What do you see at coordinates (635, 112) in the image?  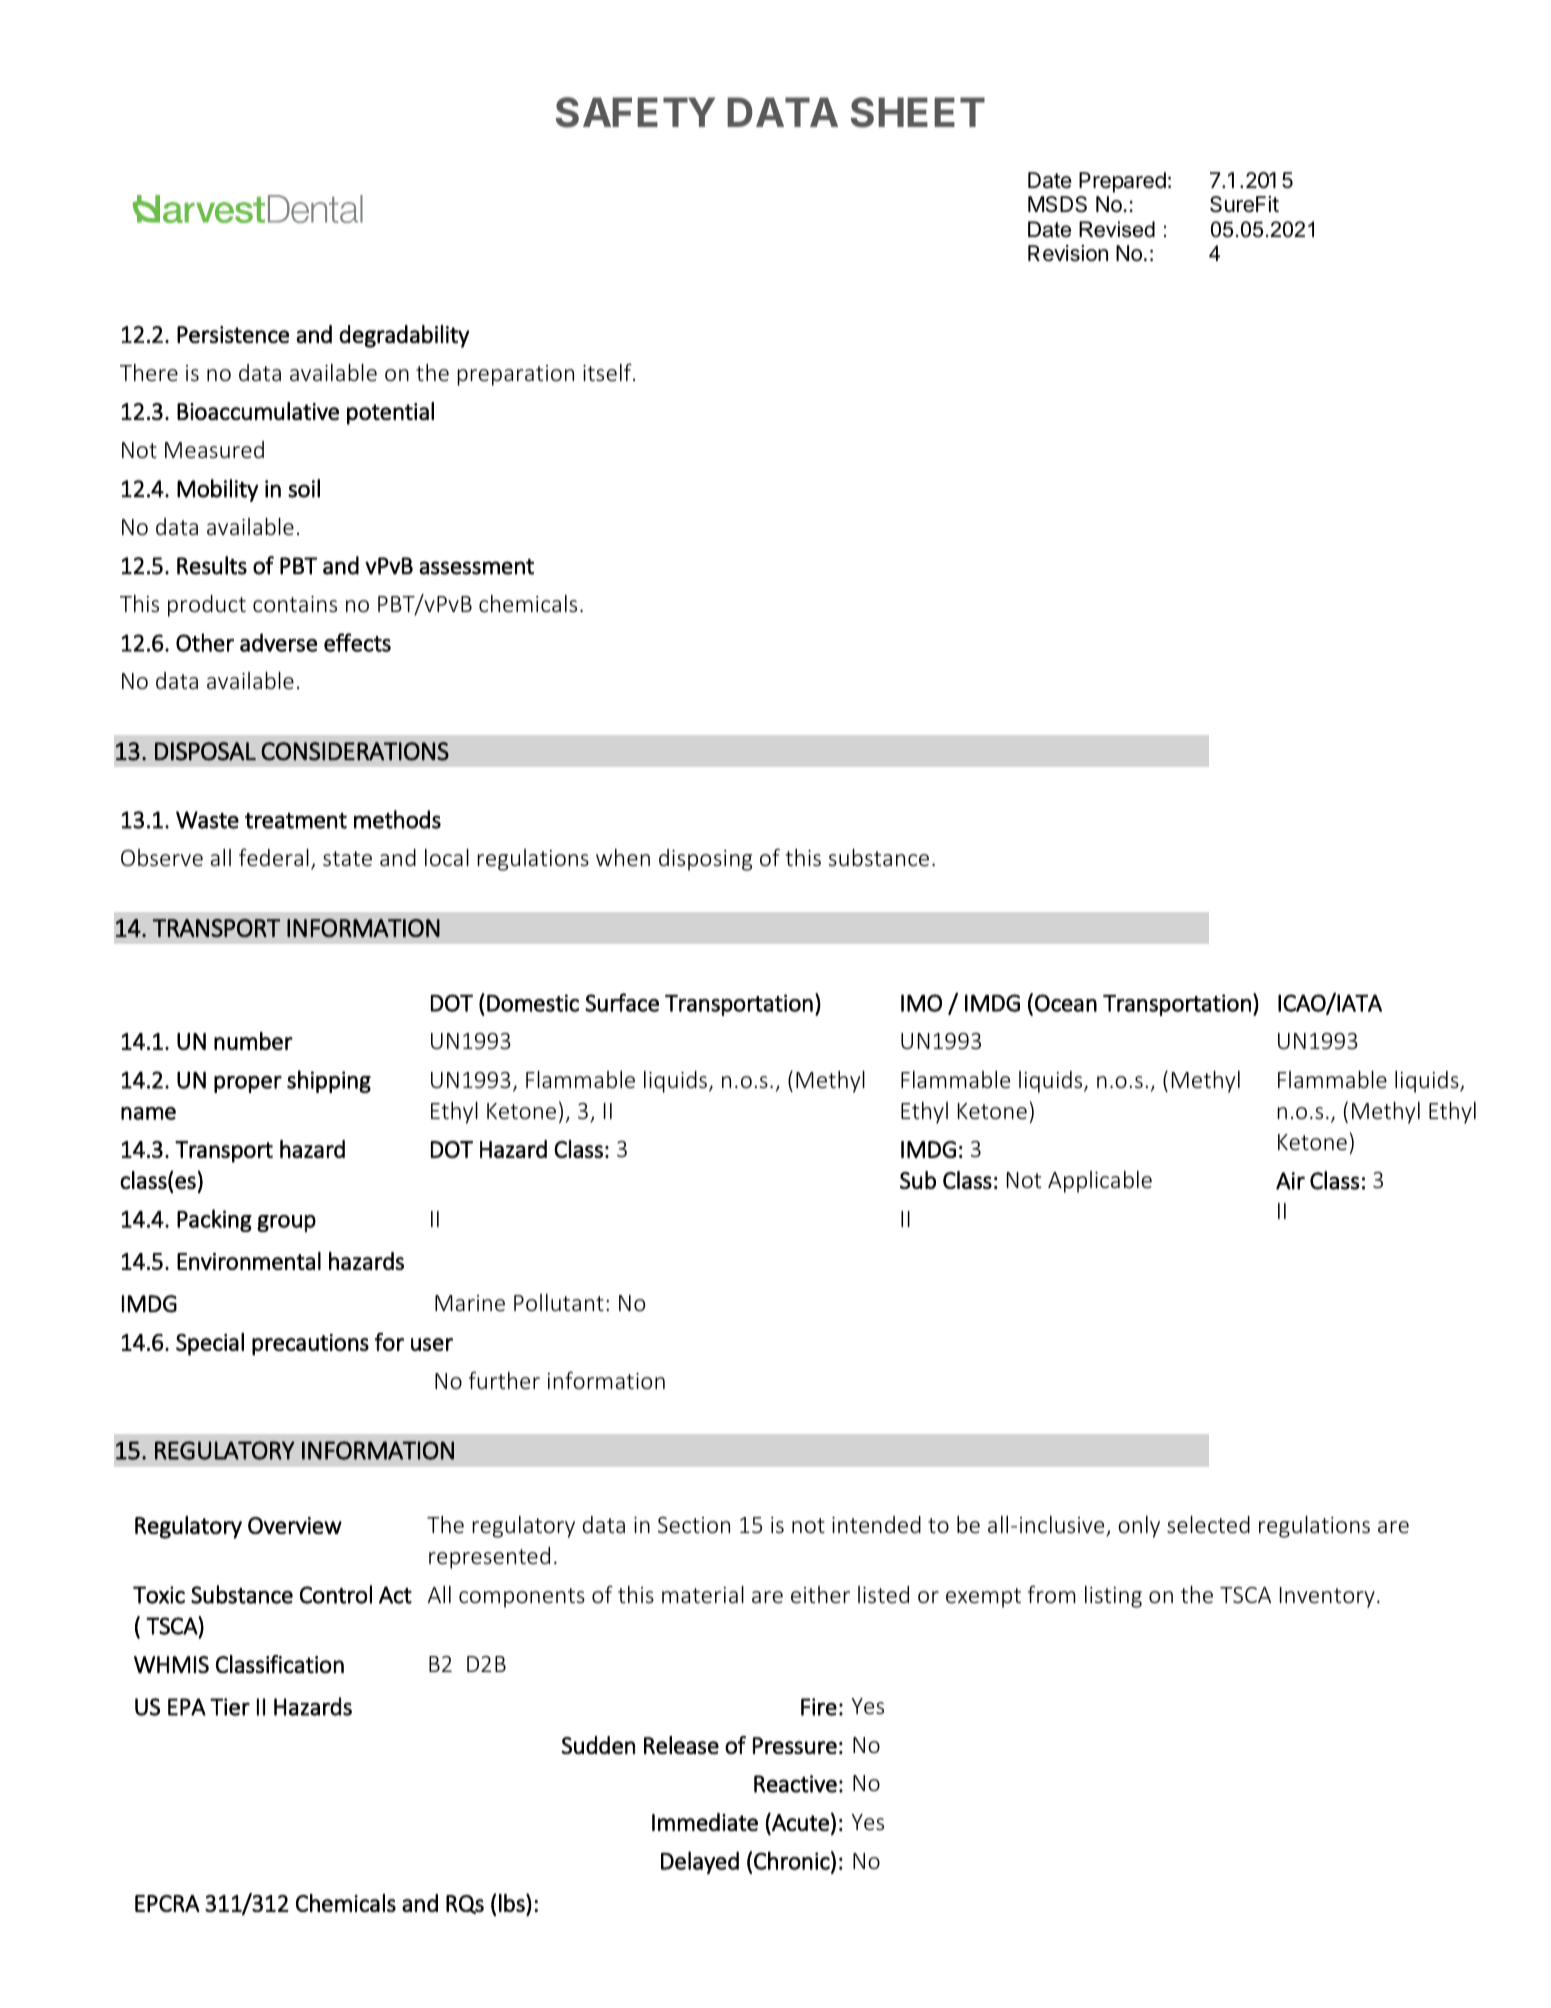 I see `SAFETY` at bounding box center [635, 112].
